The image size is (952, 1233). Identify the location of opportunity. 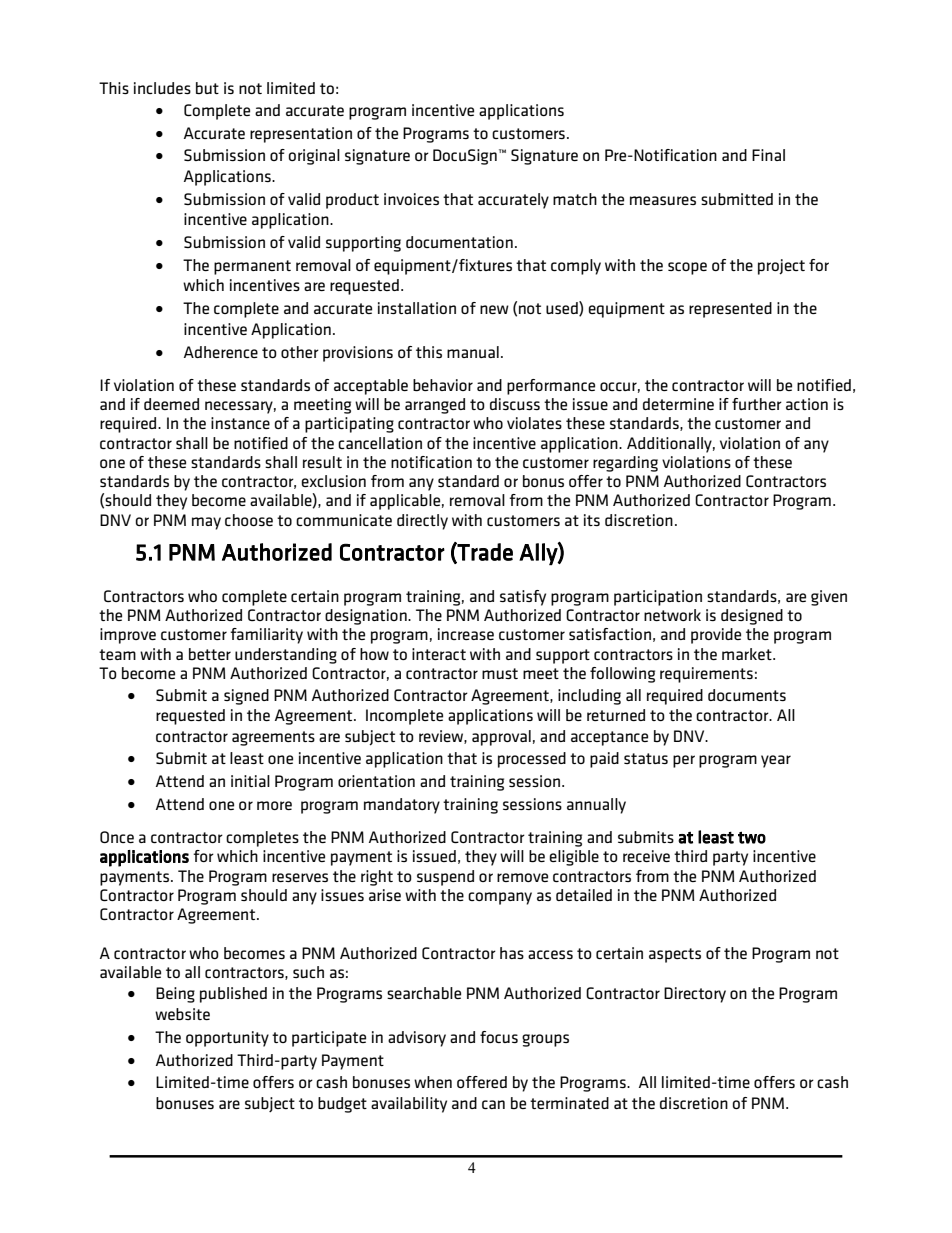
(227, 1039).
